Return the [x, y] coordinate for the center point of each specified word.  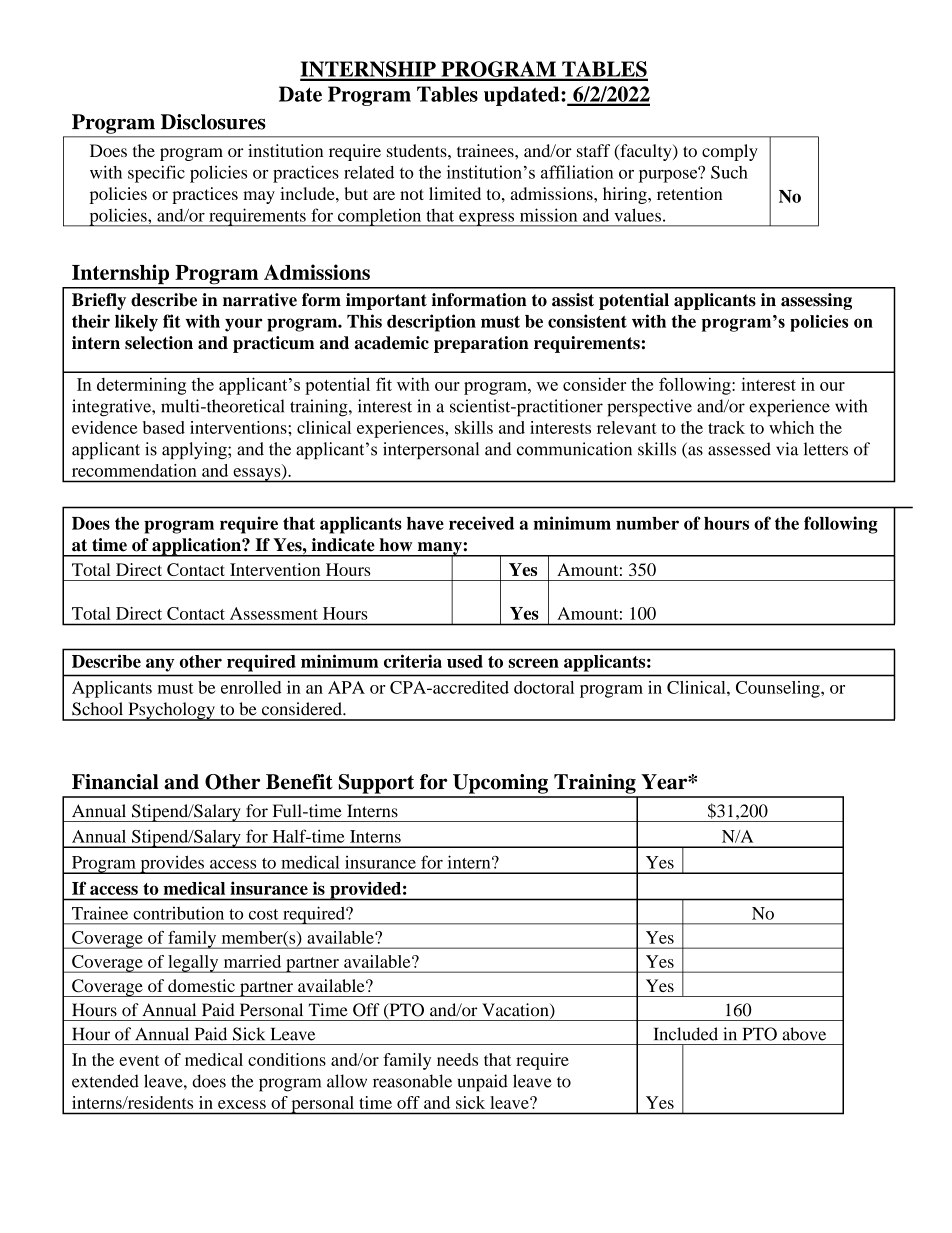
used [465, 661]
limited [455, 193]
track [726, 427]
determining [141, 386]
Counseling [779, 689]
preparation [481, 344]
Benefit [299, 782]
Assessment [274, 613]
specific [156, 174]
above [804, 1034]
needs [457, 1059]
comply [730, 152]
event [139, 1060]
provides [172, 864]
